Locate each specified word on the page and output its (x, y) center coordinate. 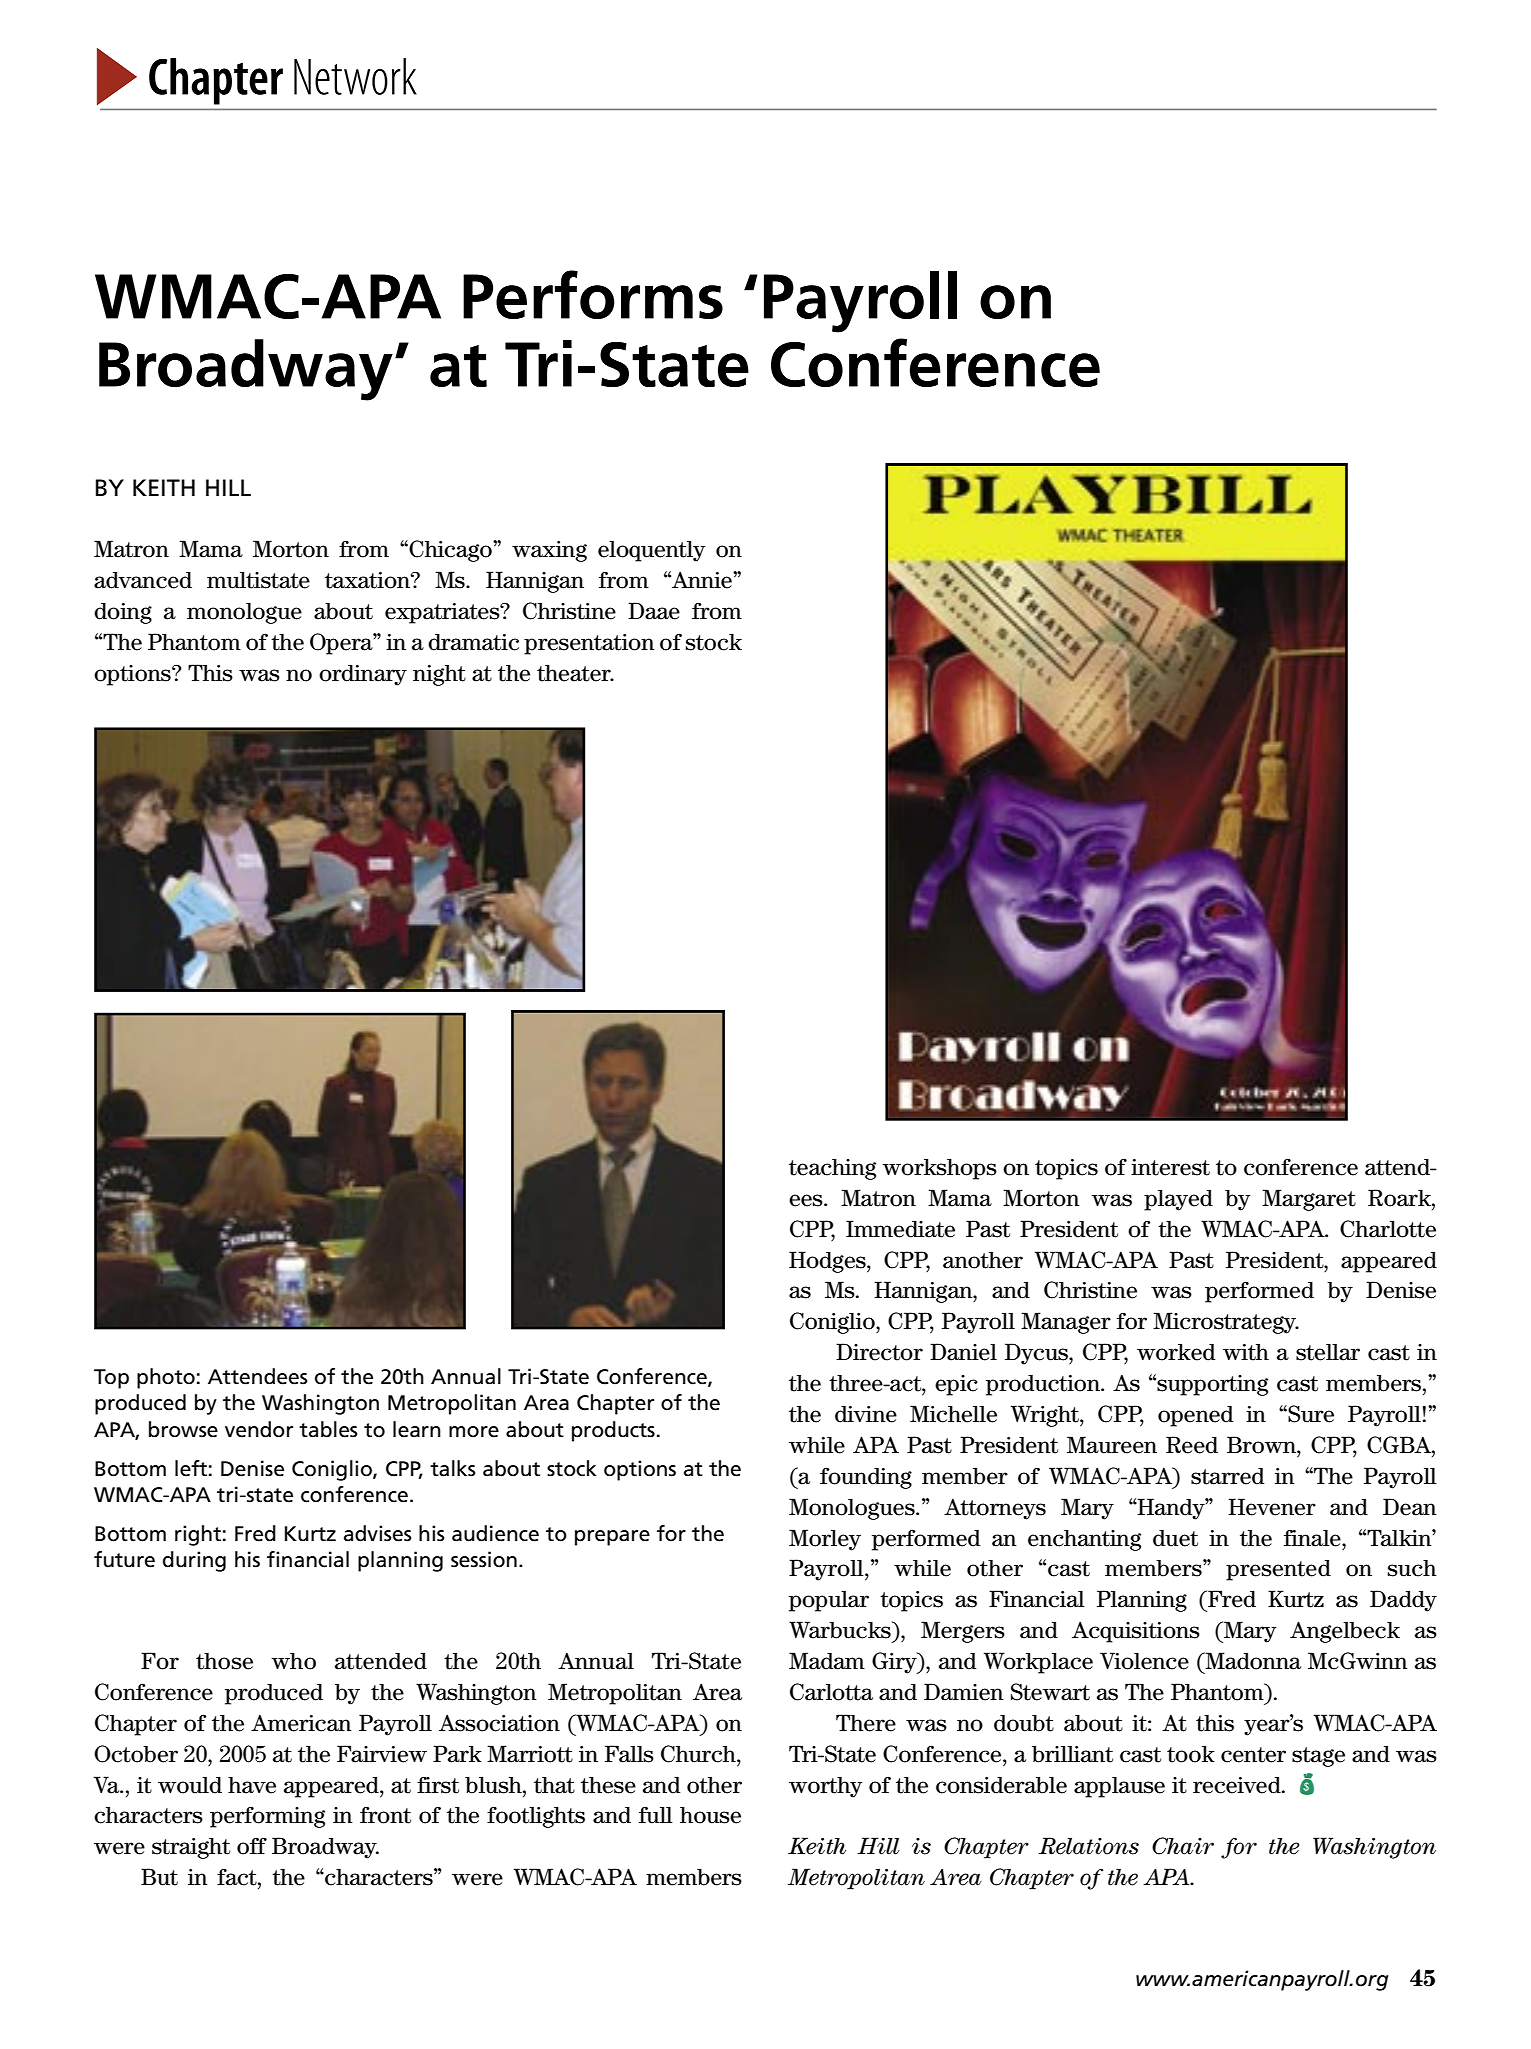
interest (1170, 1167)
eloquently (651, 551)
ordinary (363, 675)
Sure (1311, 1414)
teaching (832, 1169)
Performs (593, 294)
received (1238, 1785)
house (710, 1815)
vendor (259, 1429)
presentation (589, 644)
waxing (549, 551)
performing (267, 1817)
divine (866, 1414)
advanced (143, 580)
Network (355, 76)
